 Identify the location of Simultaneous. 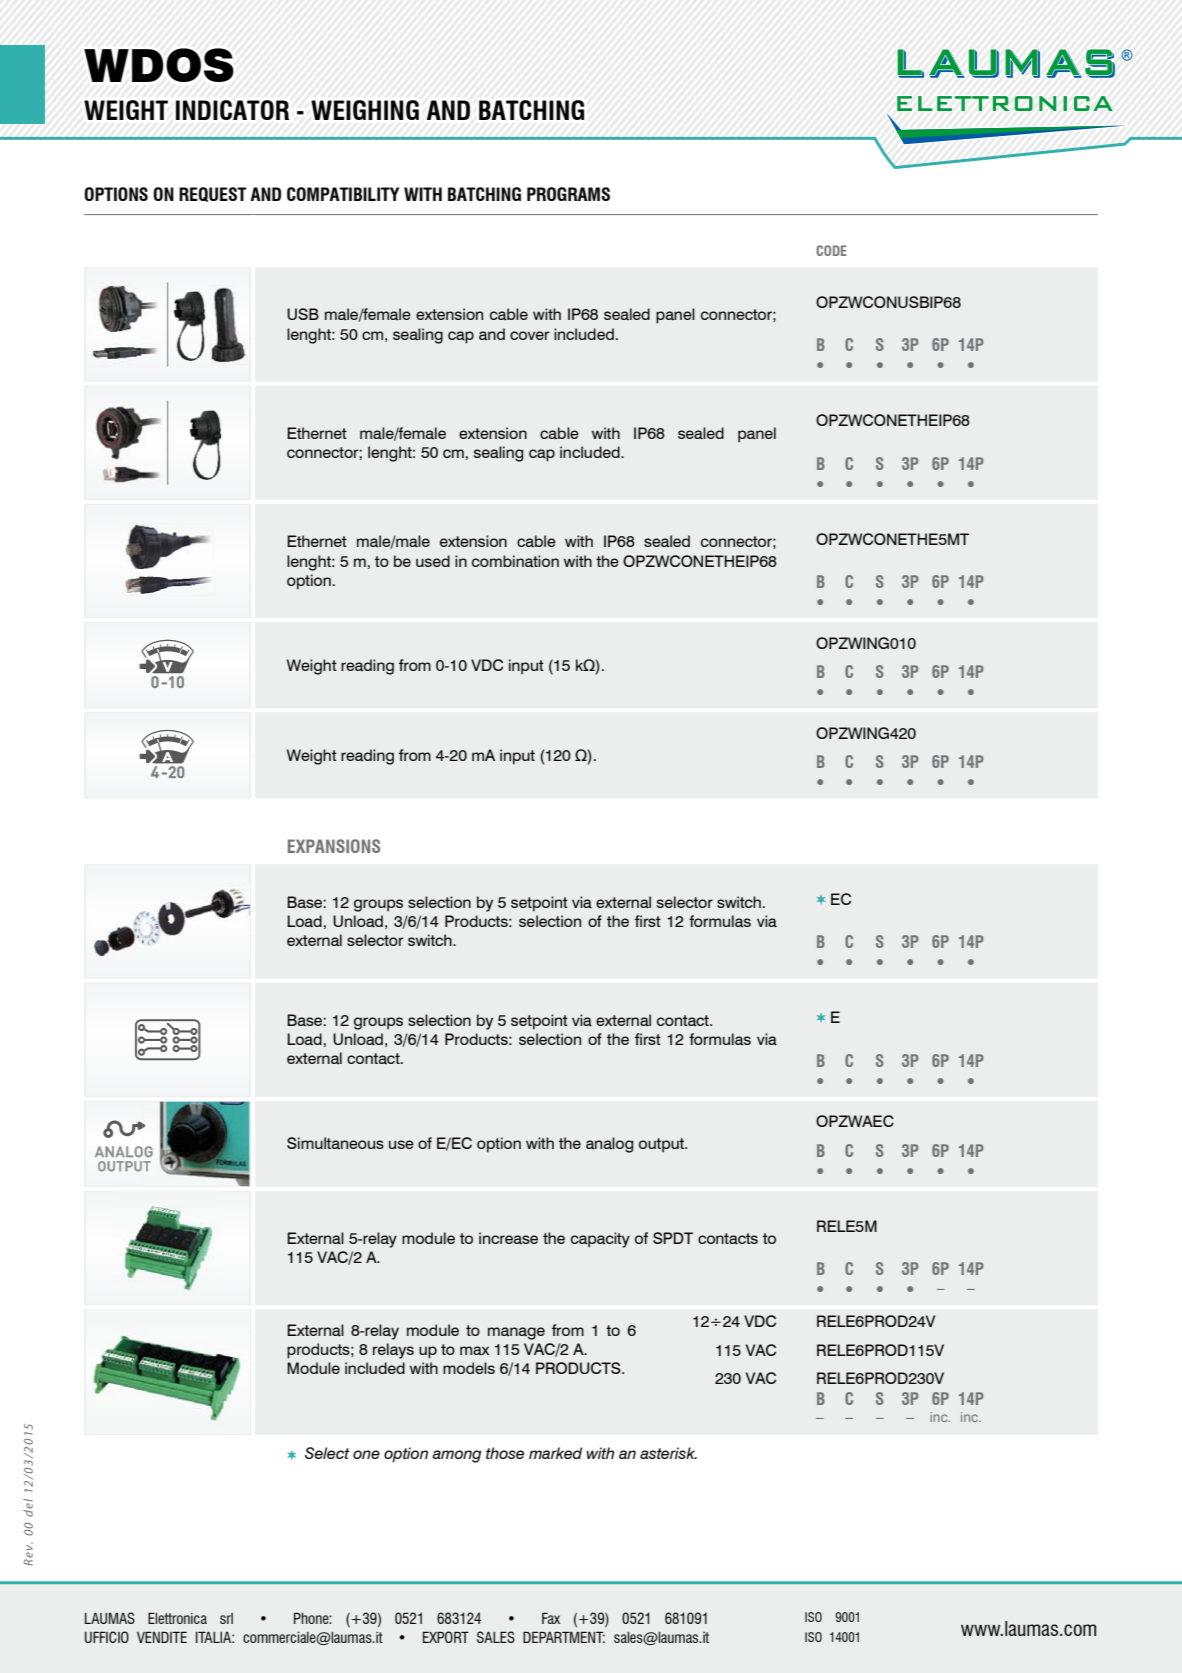
(335, 1143).
